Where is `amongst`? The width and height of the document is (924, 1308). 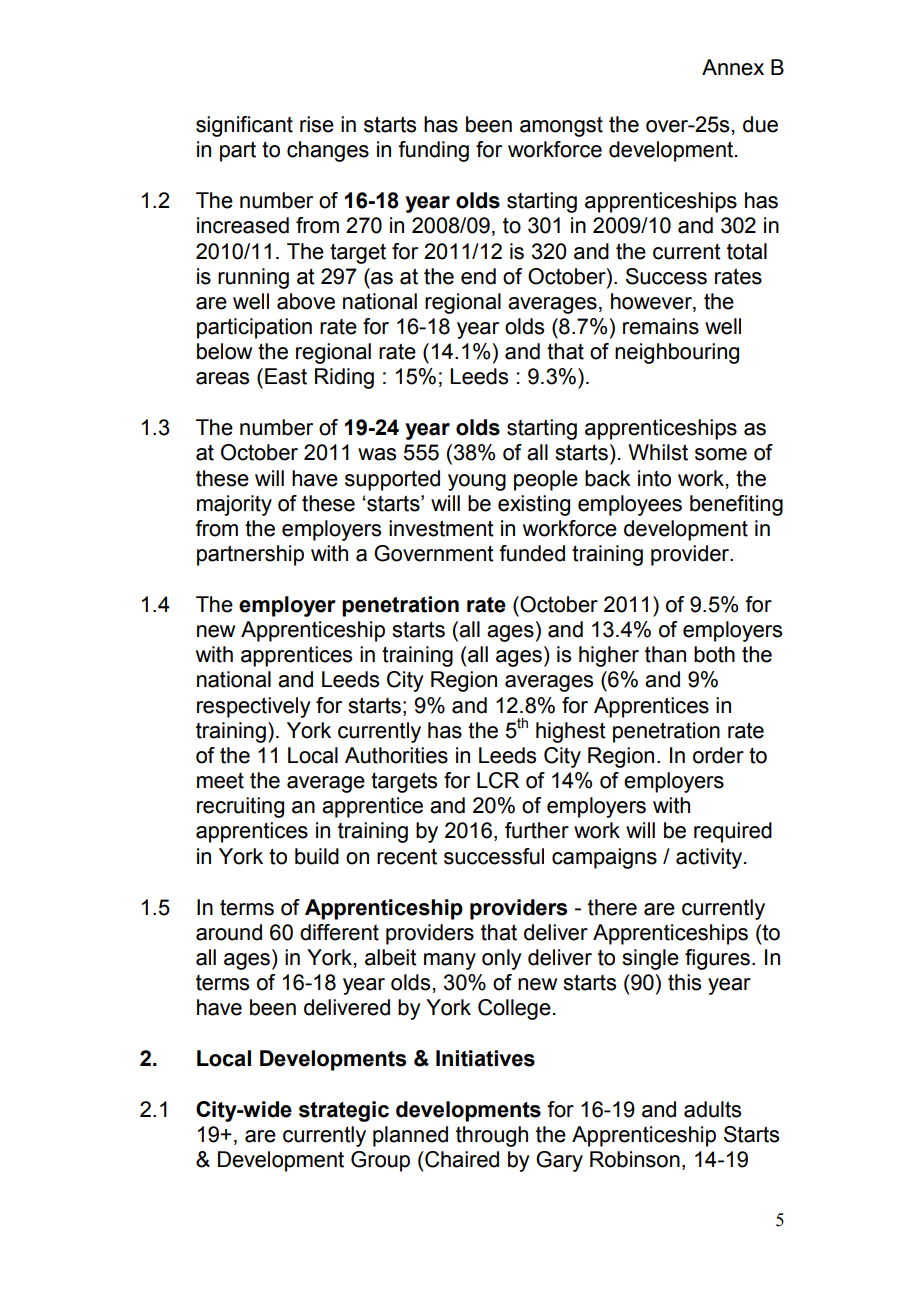 amongst is located at coordinates (561, 127).
